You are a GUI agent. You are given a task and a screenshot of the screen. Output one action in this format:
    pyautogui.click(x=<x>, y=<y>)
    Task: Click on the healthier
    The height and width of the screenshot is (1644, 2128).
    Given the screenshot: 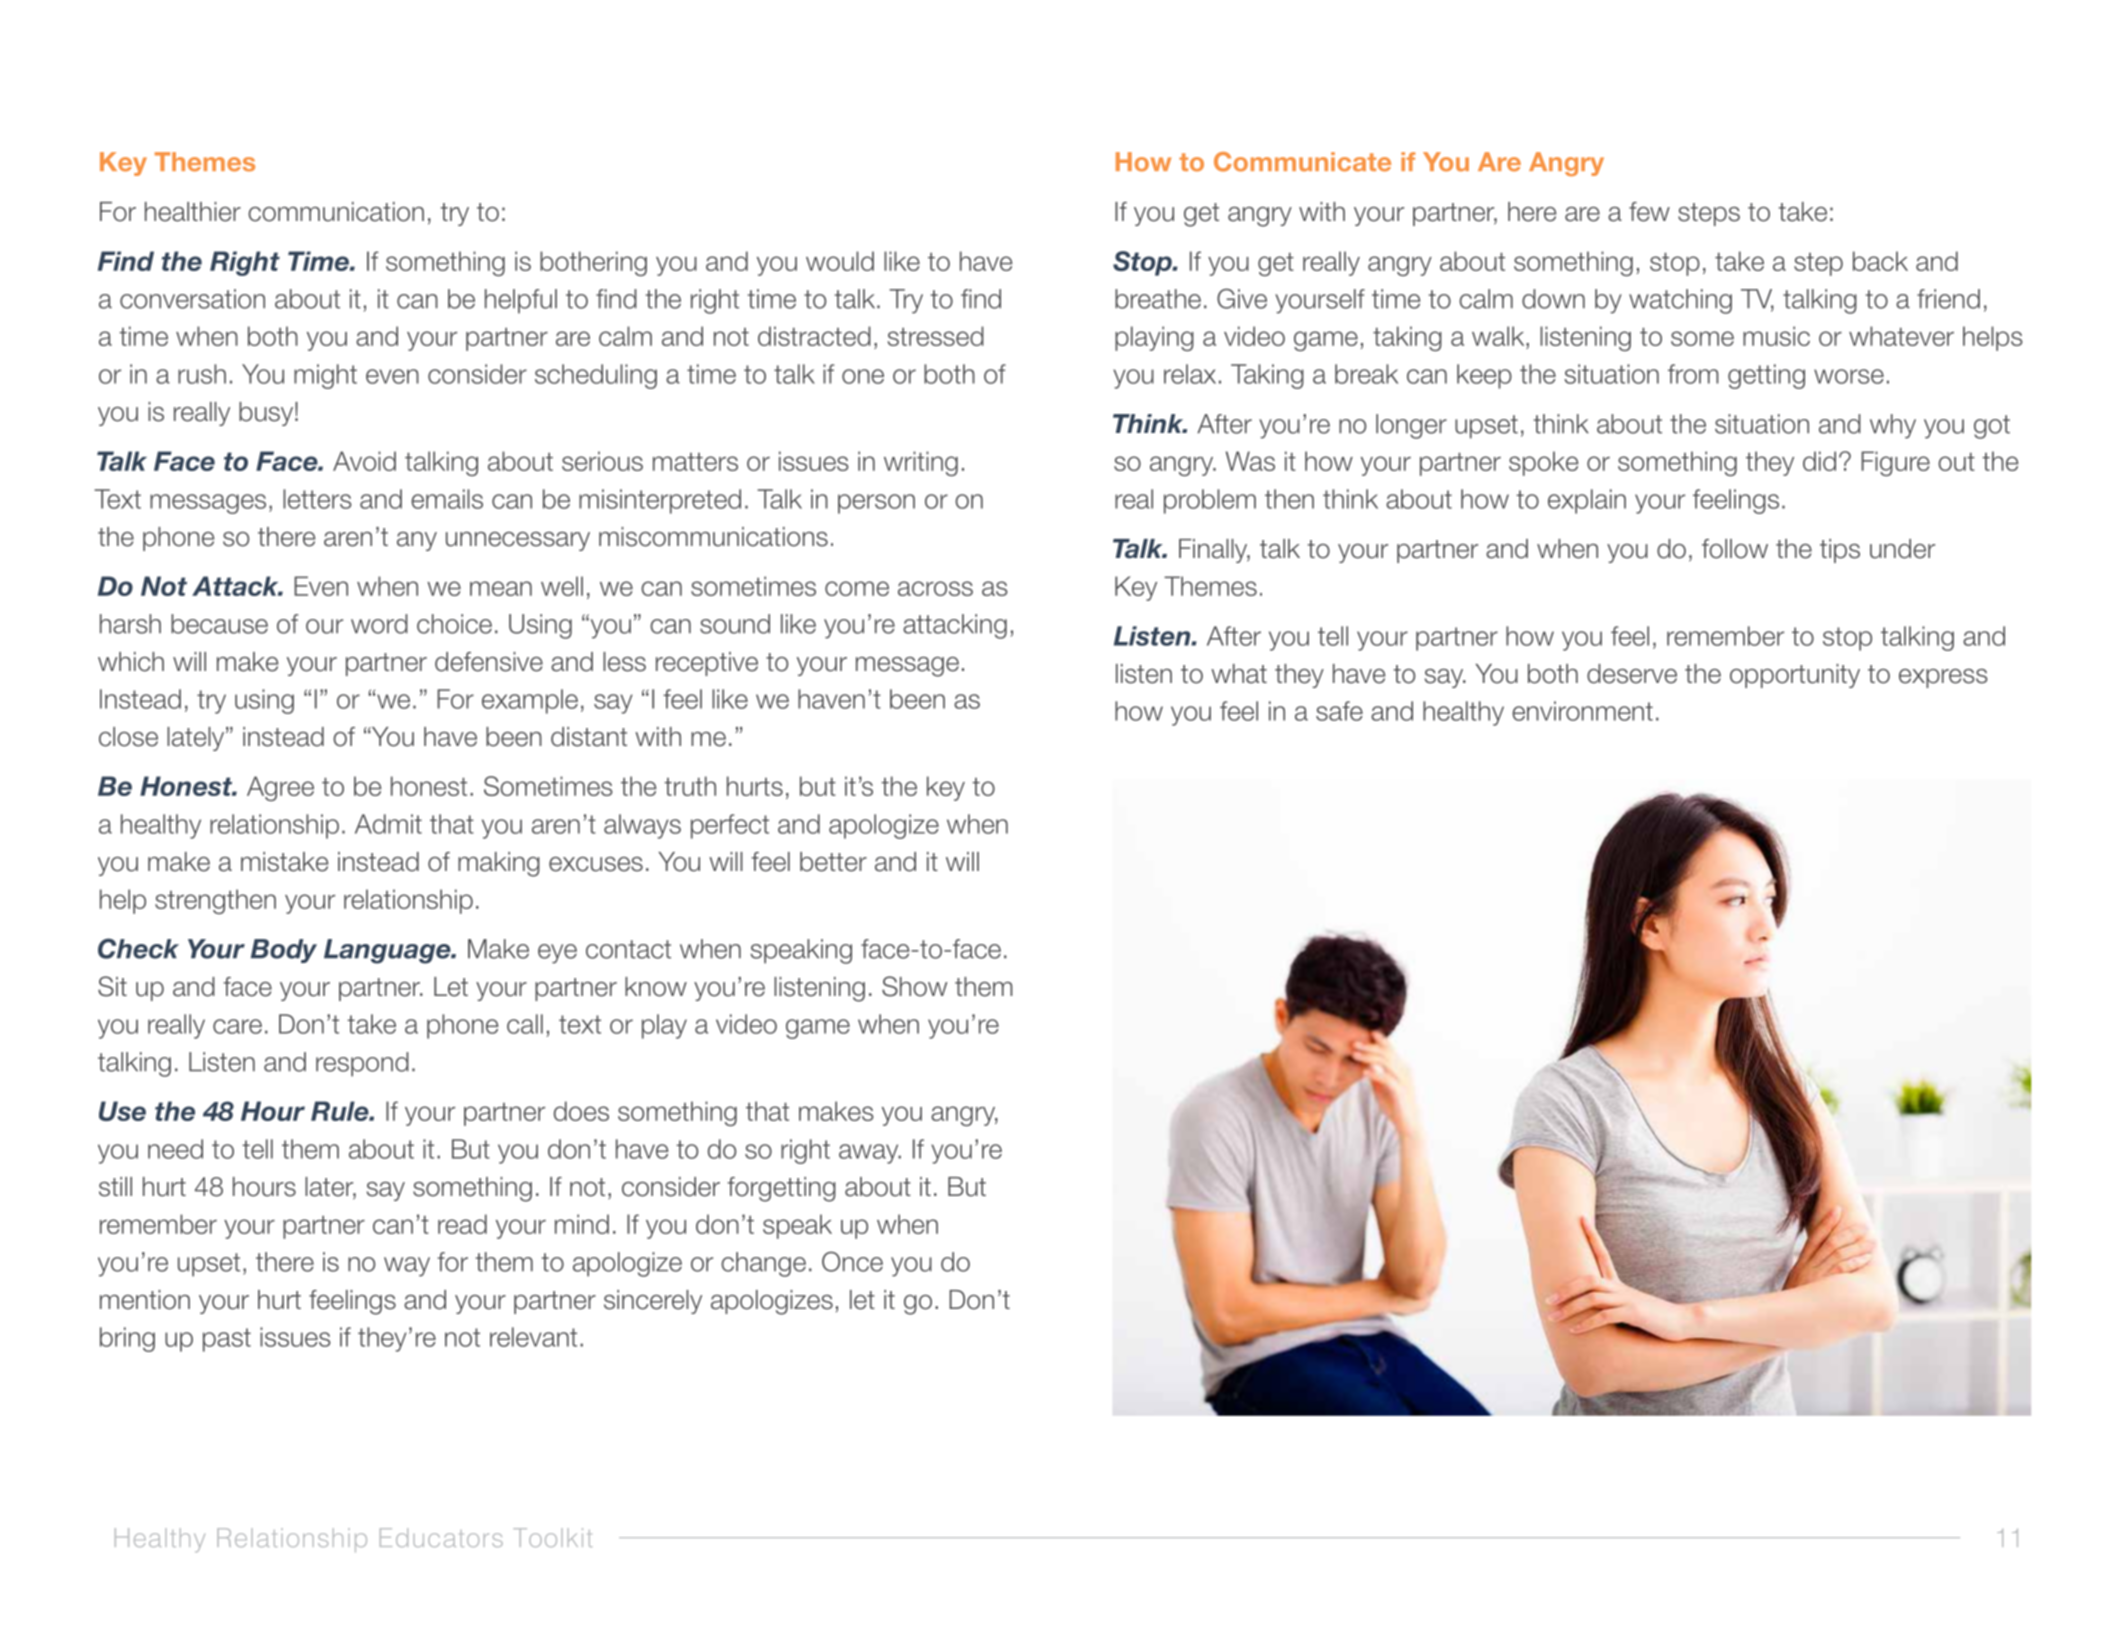 What is the action you would take?
    pyautogui.click(x=193, y=212)
